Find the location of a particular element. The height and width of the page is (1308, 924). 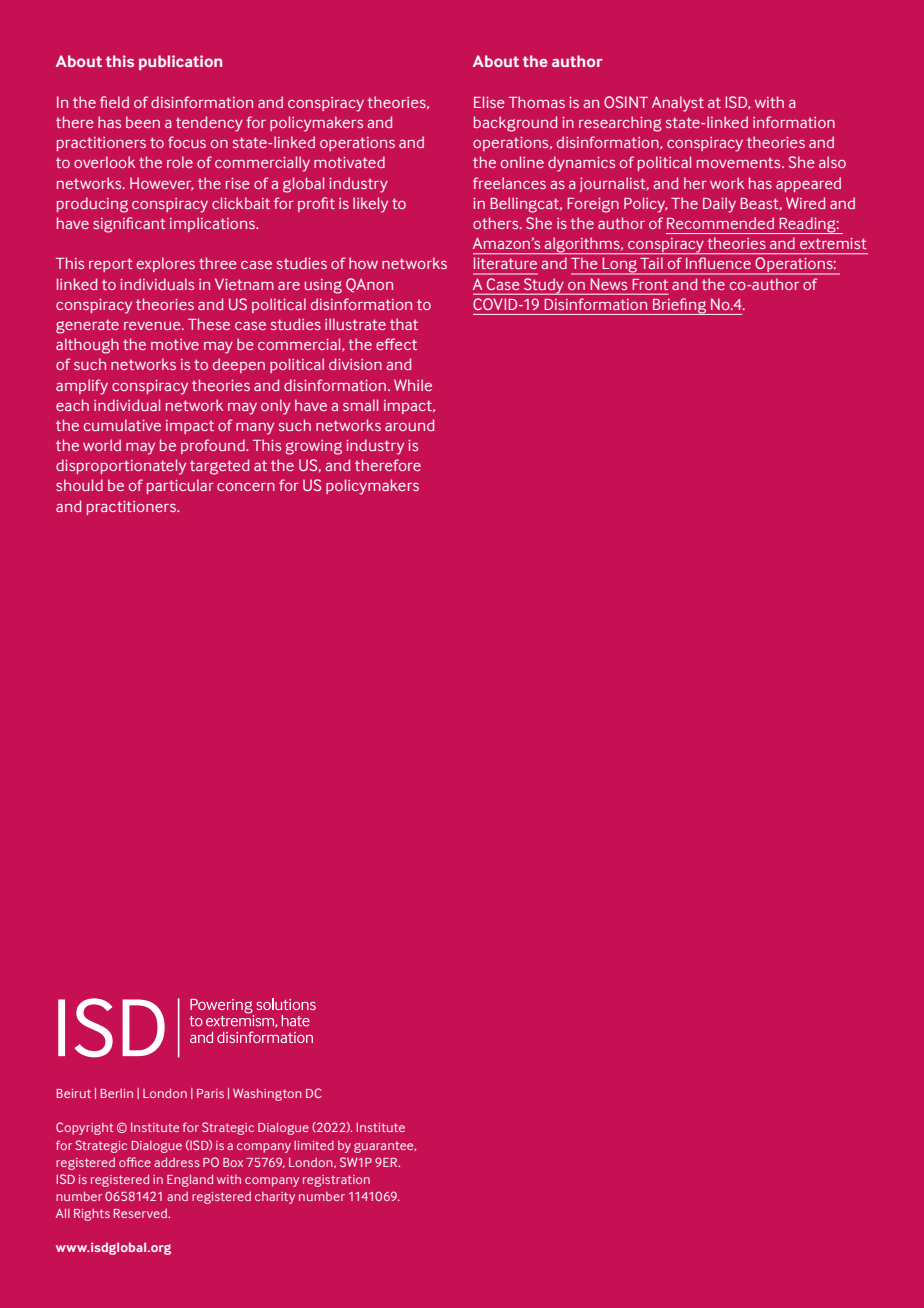

been is located at coordinates (143, 122).
